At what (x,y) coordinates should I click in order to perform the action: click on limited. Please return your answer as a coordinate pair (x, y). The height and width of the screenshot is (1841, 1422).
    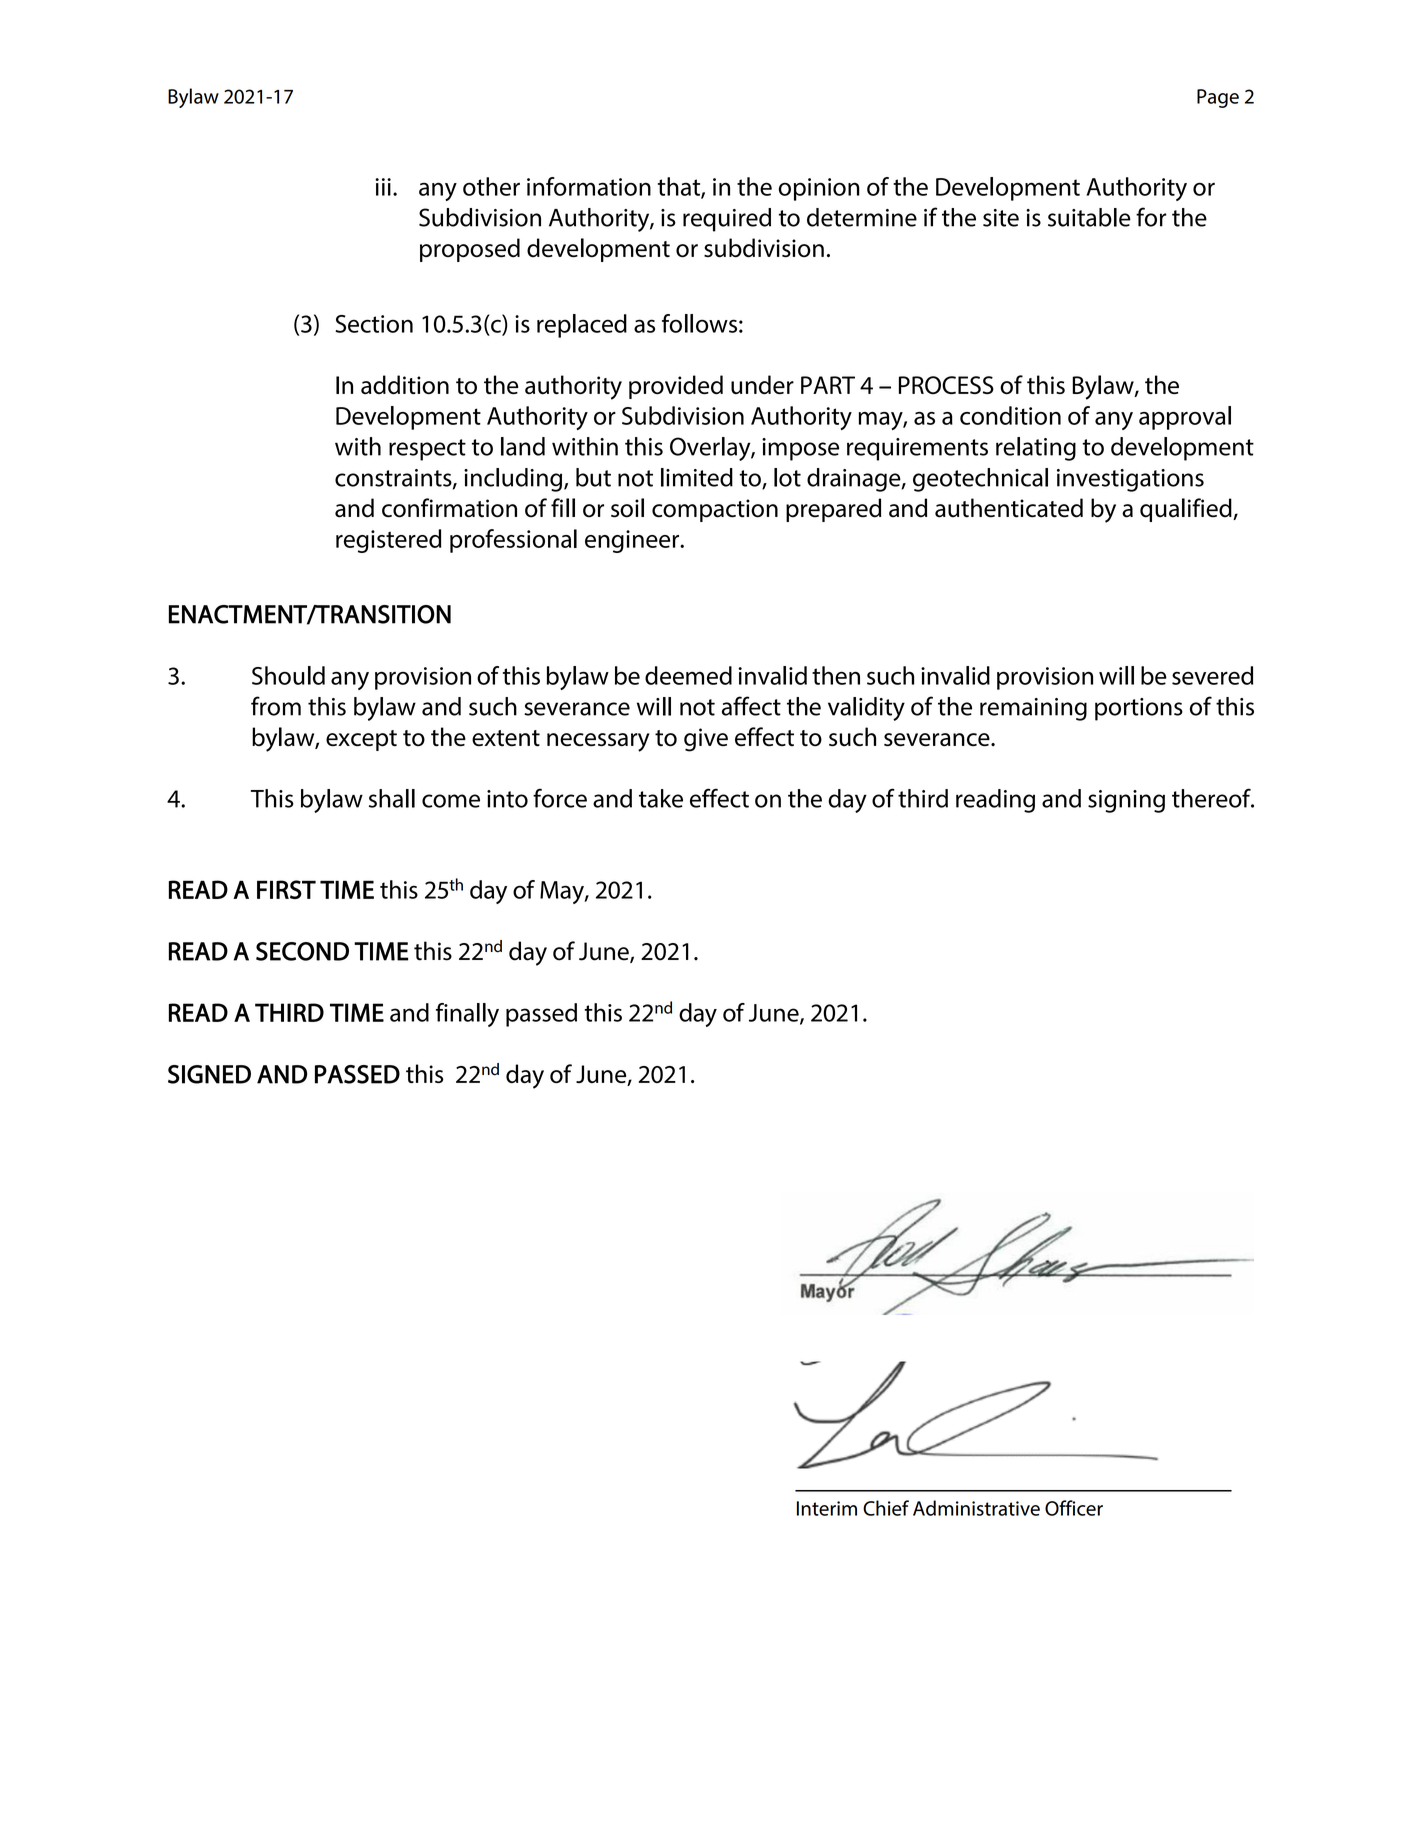
    Looking at the image, I should click on (697, 477).
